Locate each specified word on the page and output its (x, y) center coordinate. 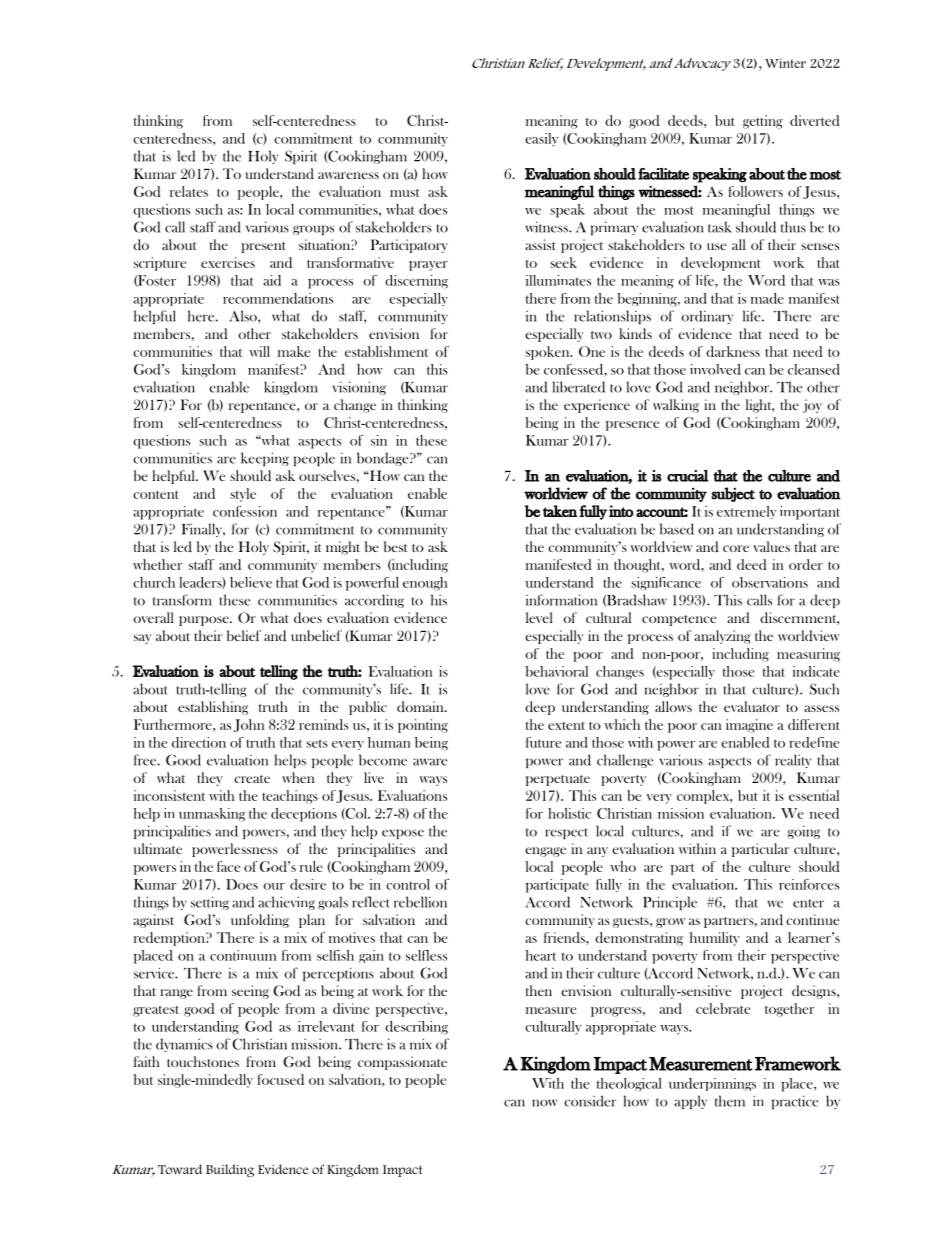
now (544, 1103)
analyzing (722, 637)
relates (189, 191)
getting (763, 122)
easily (541, 139)
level (539, 617)
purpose (205, 621)
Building (230, 1170)
